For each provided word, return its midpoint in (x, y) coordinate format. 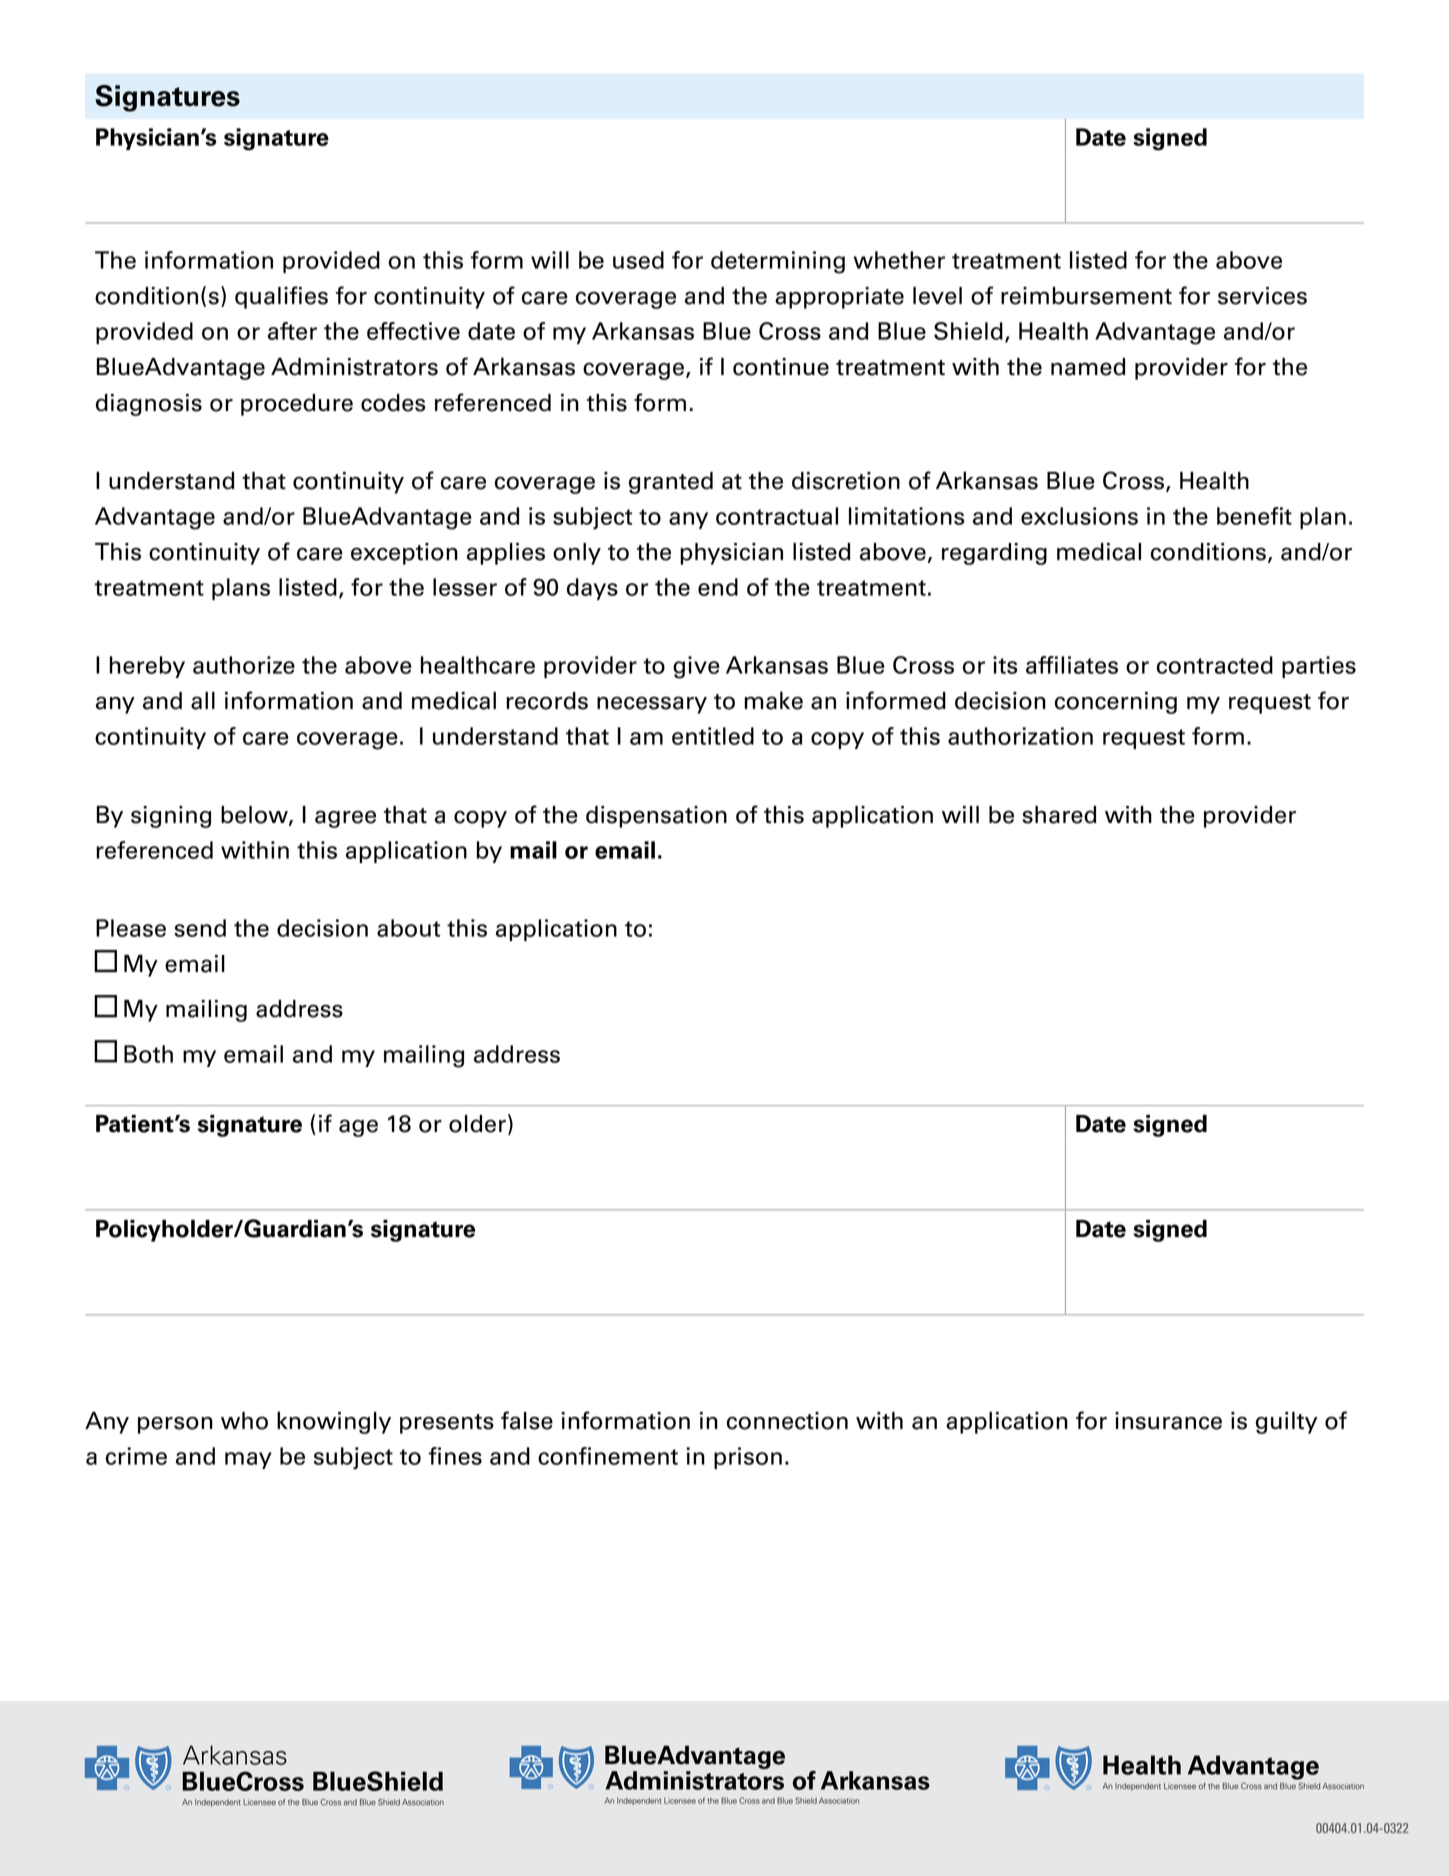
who (244, 1421)
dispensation (656, 817)
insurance (1168, 1421)
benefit (1254, 516)
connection (787, 1421)
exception (404, 554)
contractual (777, 516)
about (408, 928)
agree (345, 819)
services (1262, 296)
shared (1059, 815)
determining (778, 262)
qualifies (281, 297)
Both (148, 1054)
